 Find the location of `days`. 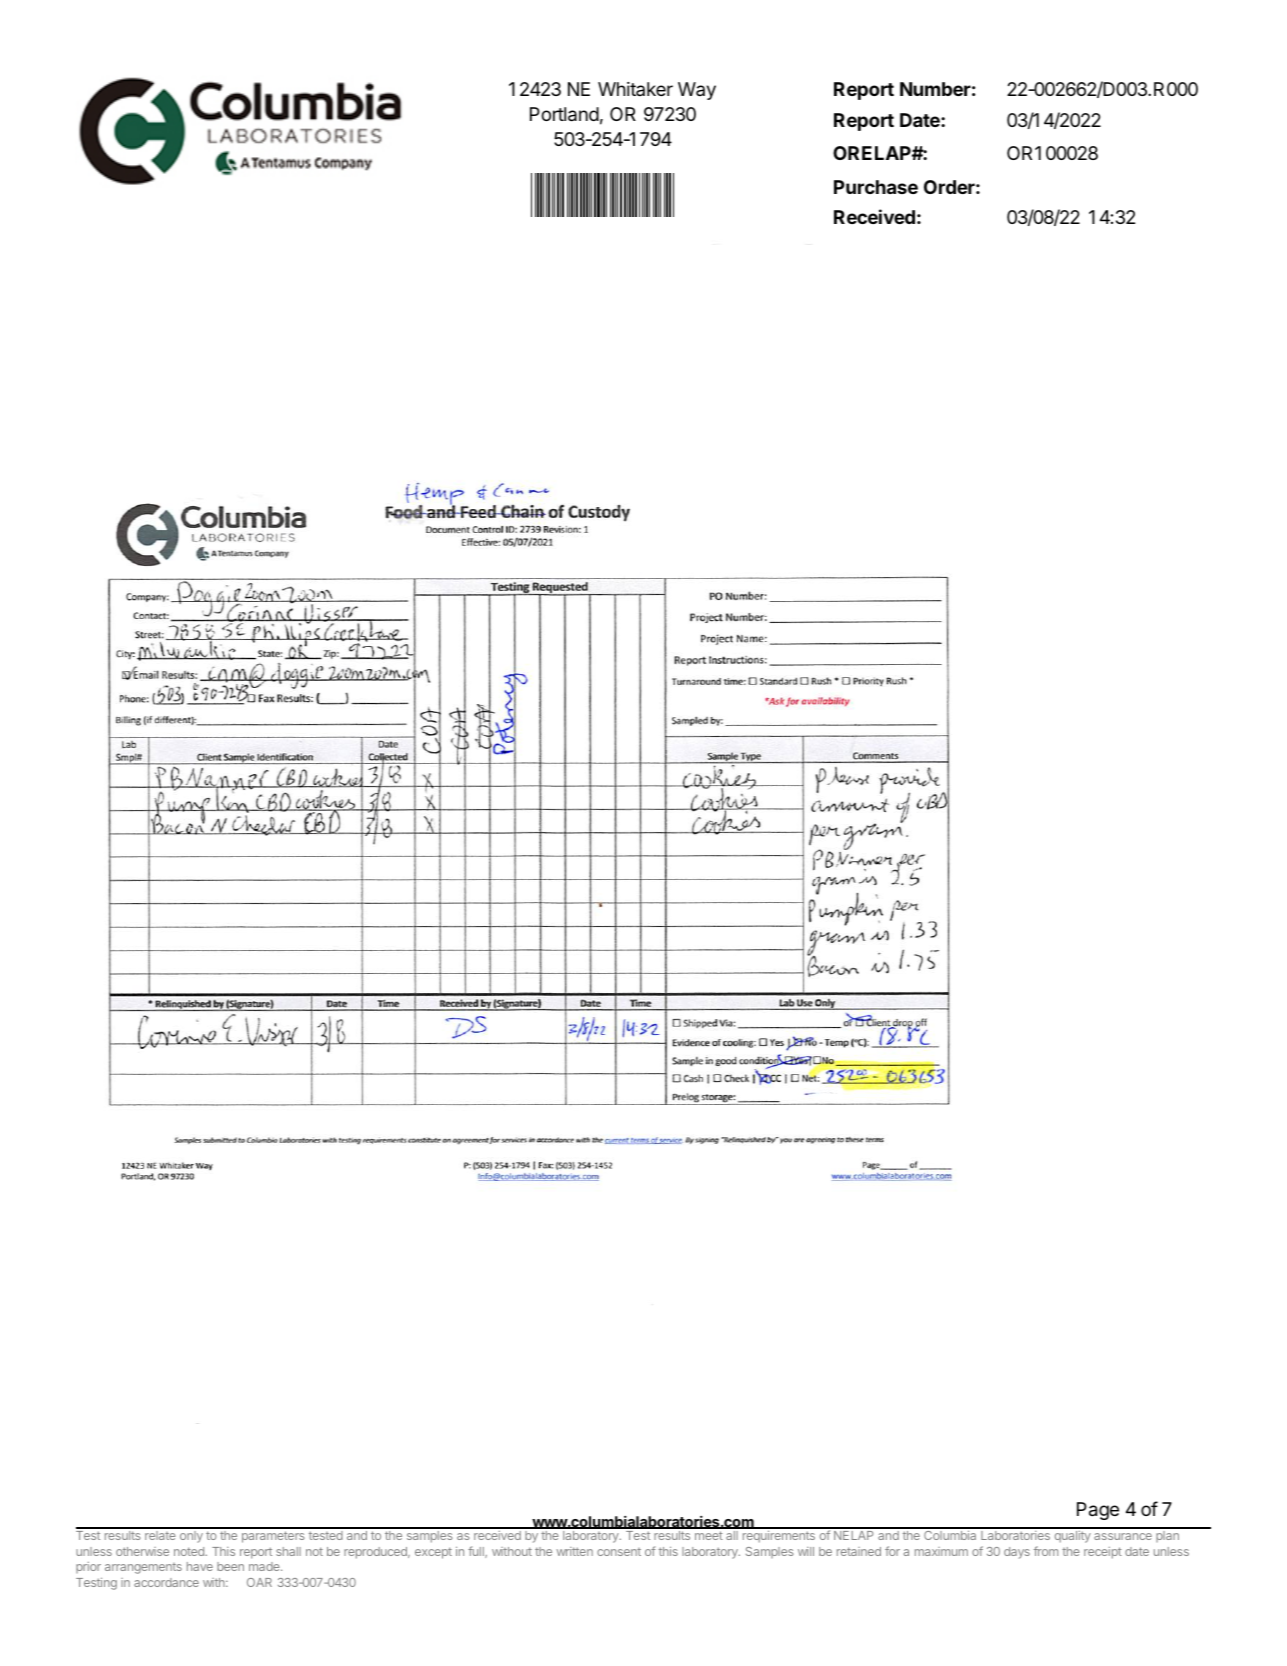

days is located at coordinates (1017, 1553).
